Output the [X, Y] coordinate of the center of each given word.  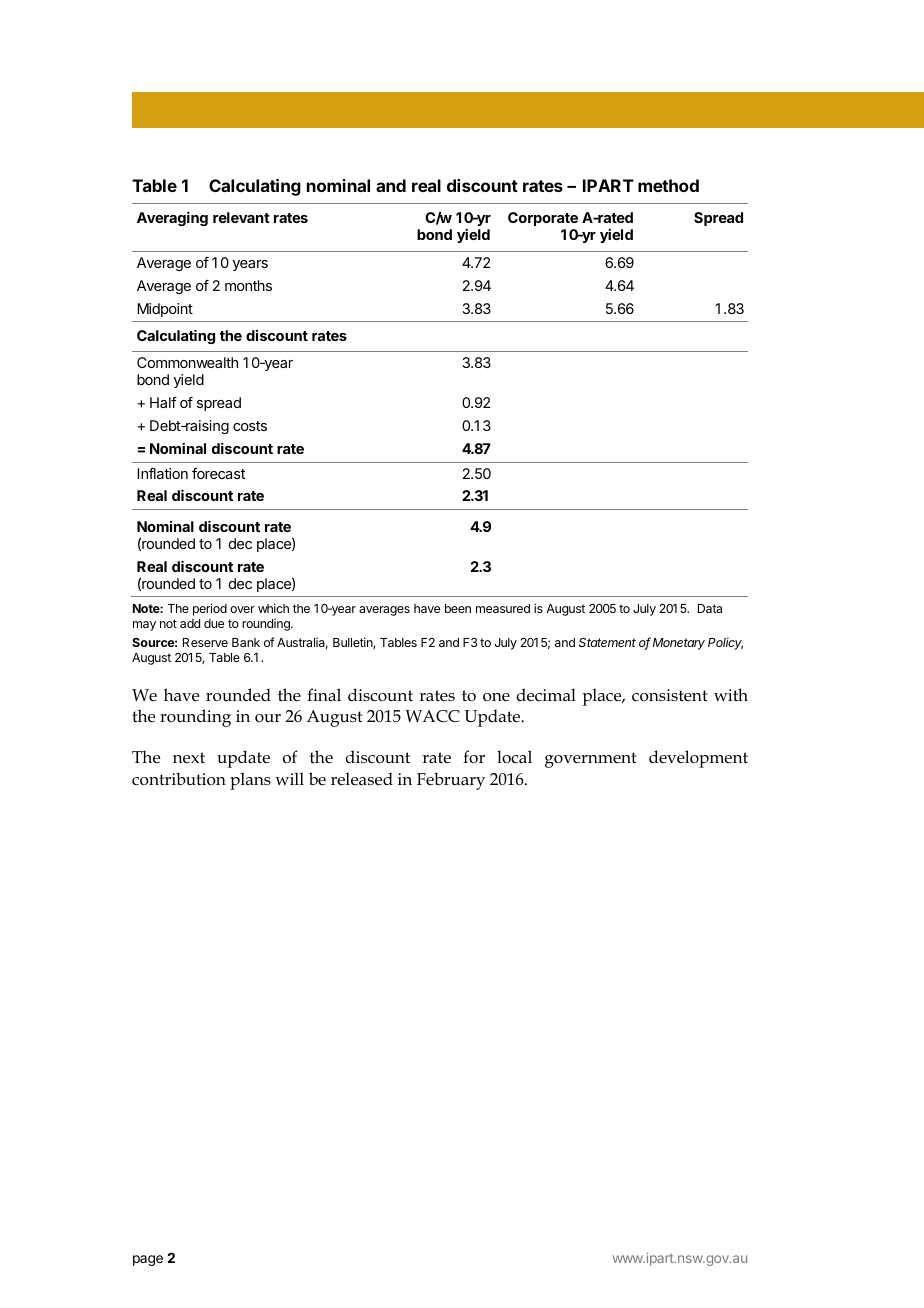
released [362, 779]
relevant [241, 217]
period [210, 609]
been [458, 608]
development [698, 759]
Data [710, 608]
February [451, 781]
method [668, 185]
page [148, 1260]
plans [250, 781]
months [248, 285]
